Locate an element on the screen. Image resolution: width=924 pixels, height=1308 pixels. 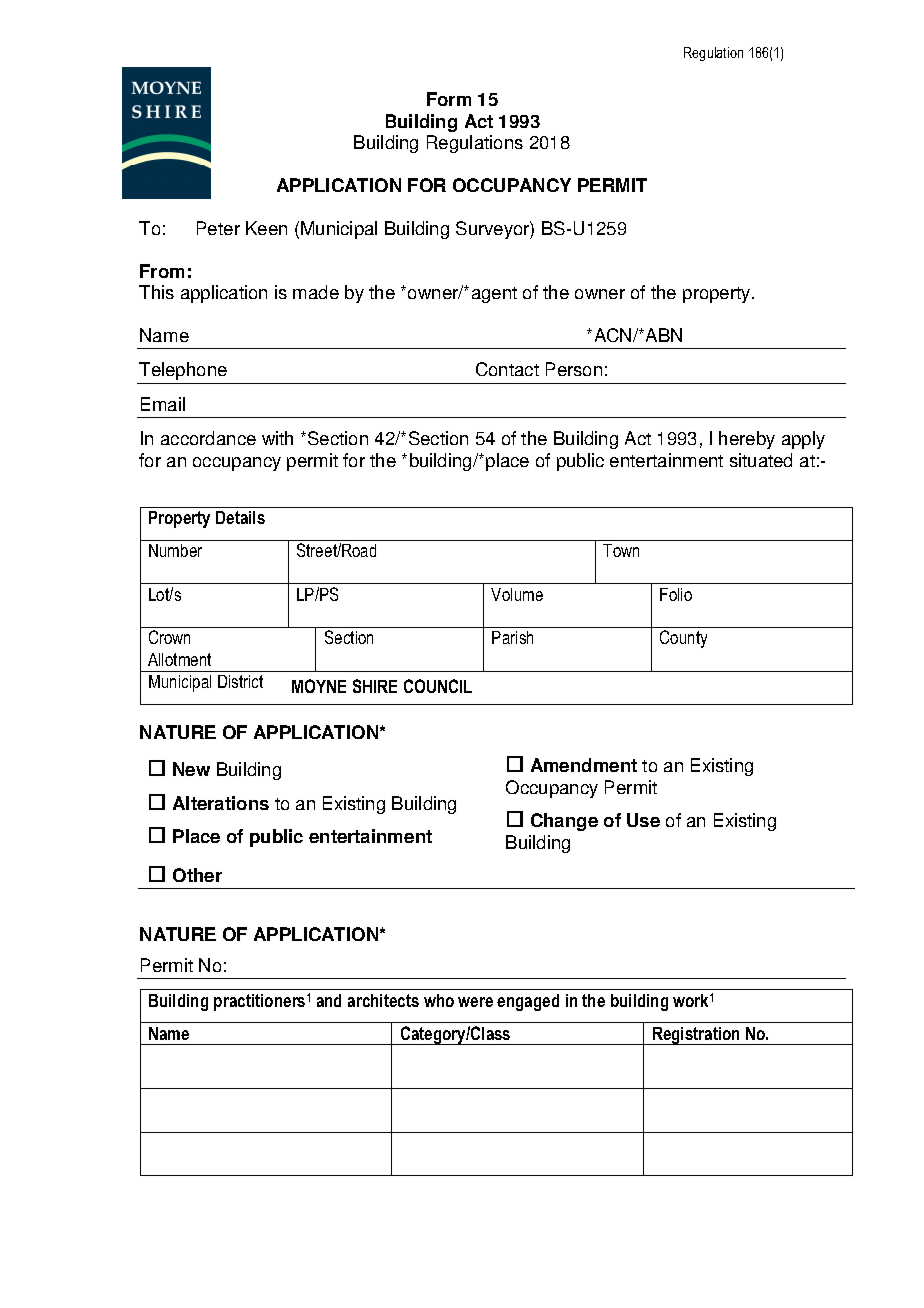
Volume is located at coordinates (517, 594).
